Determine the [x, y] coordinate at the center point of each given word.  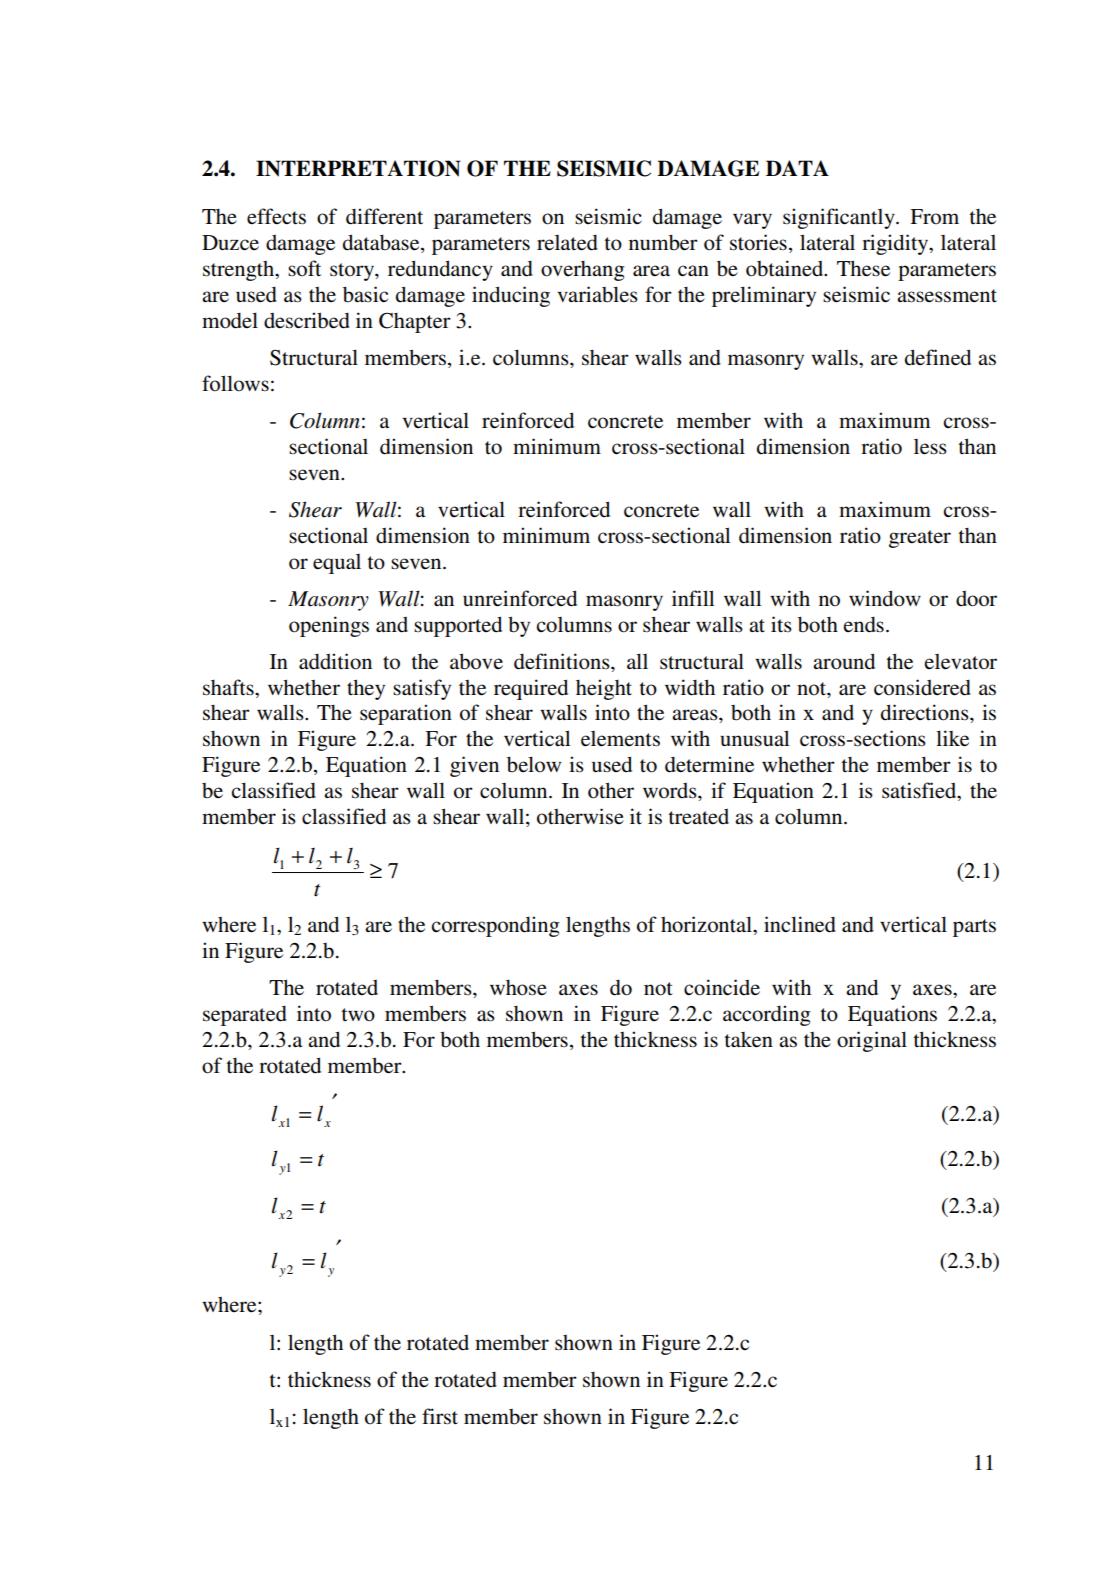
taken [748, 1040]
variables [597, 294]
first [440, 1416]
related [567, 243]
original [872, 1041]
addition [335, 661]
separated [245, 1016]
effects [276, 216]
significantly [840, 218]
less [930, 447]
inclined [800, 924]
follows [235, 383]
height [604, 689]
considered [922, 687]
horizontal [707, 924]
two [358, 1015]
